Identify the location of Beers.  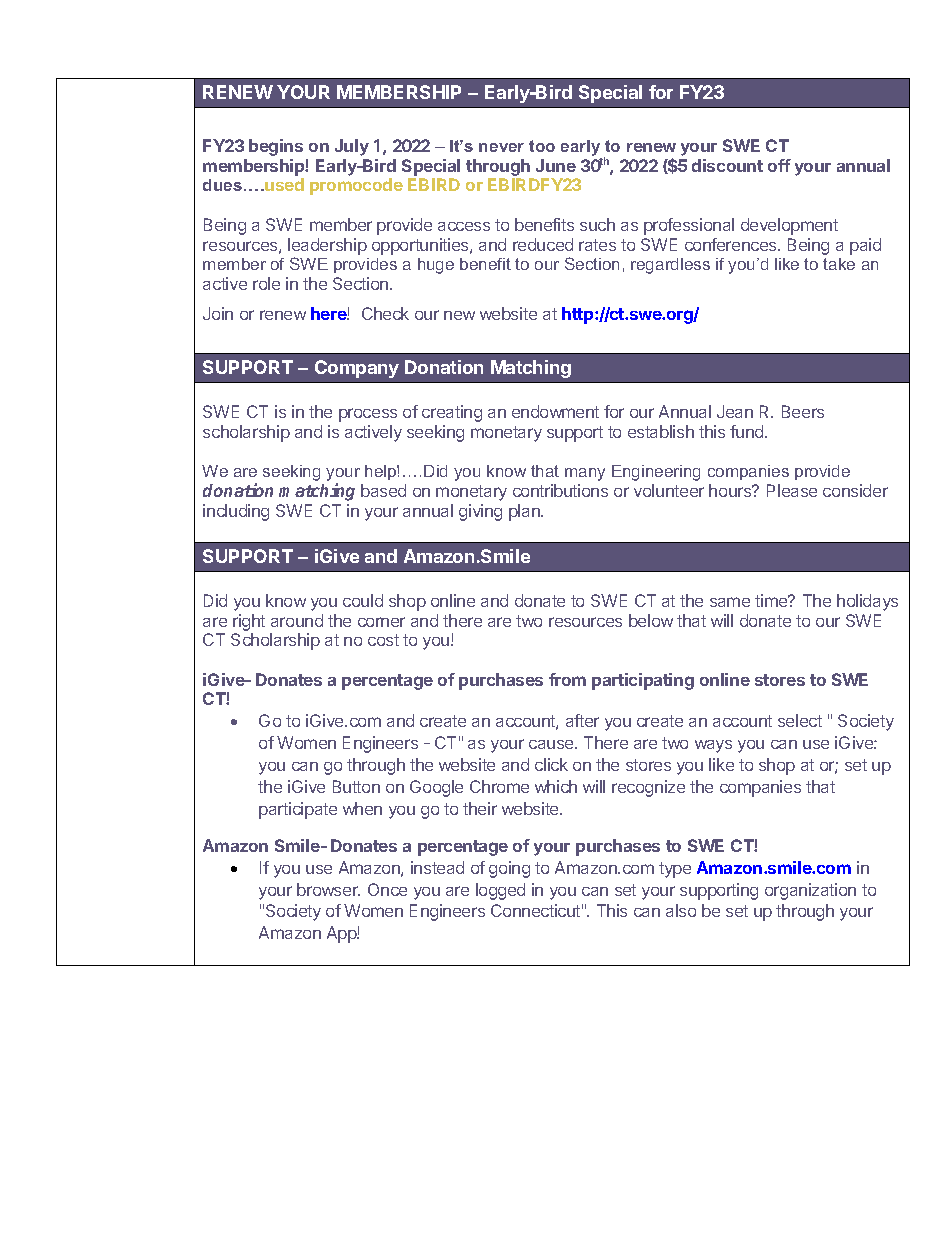
(803, 411).
